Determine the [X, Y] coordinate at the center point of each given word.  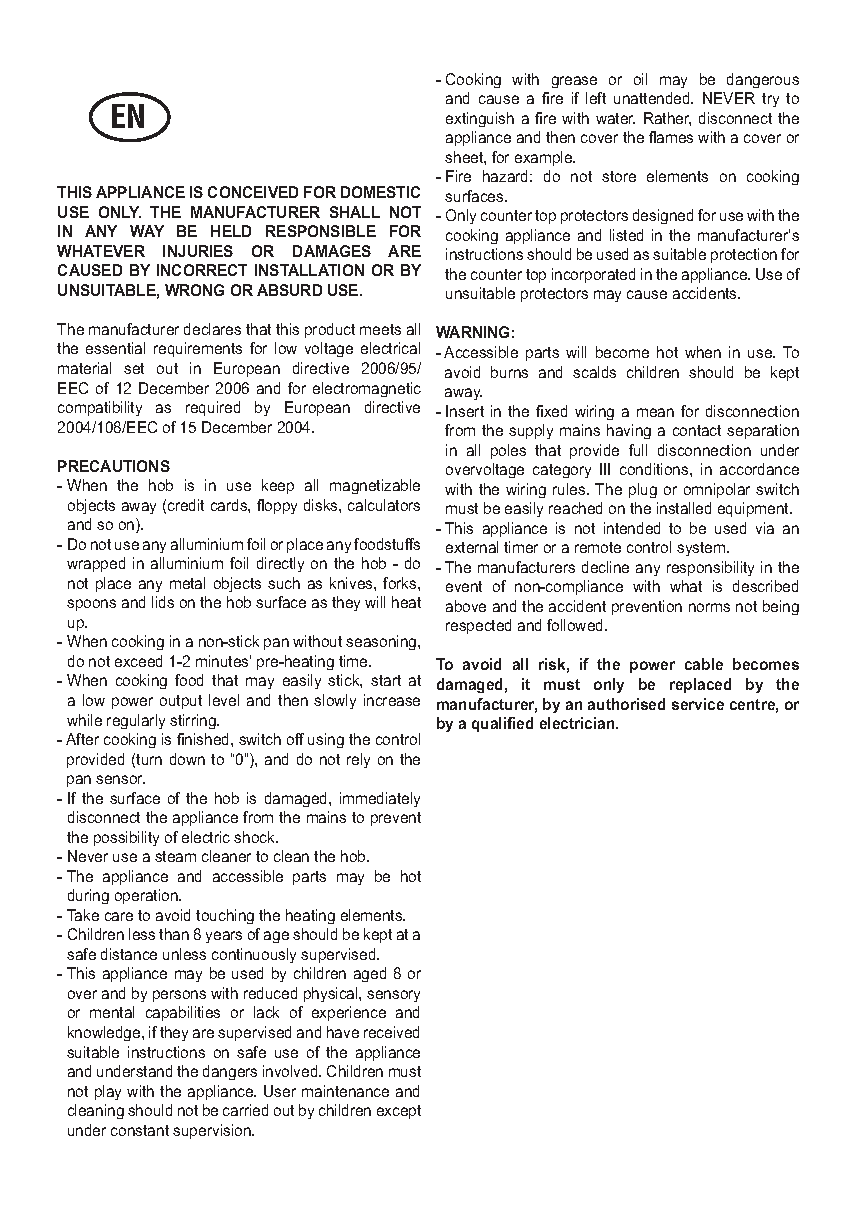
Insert [465, 411]
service [698, 704]
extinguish [480, 119]
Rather [667, 119]
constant [140, 1130]
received [391, 1032]
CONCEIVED [253, 192]
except [399, 1112]
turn [149, 759]
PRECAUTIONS [114, 466]
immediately [380, 799]
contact [697, 430]
